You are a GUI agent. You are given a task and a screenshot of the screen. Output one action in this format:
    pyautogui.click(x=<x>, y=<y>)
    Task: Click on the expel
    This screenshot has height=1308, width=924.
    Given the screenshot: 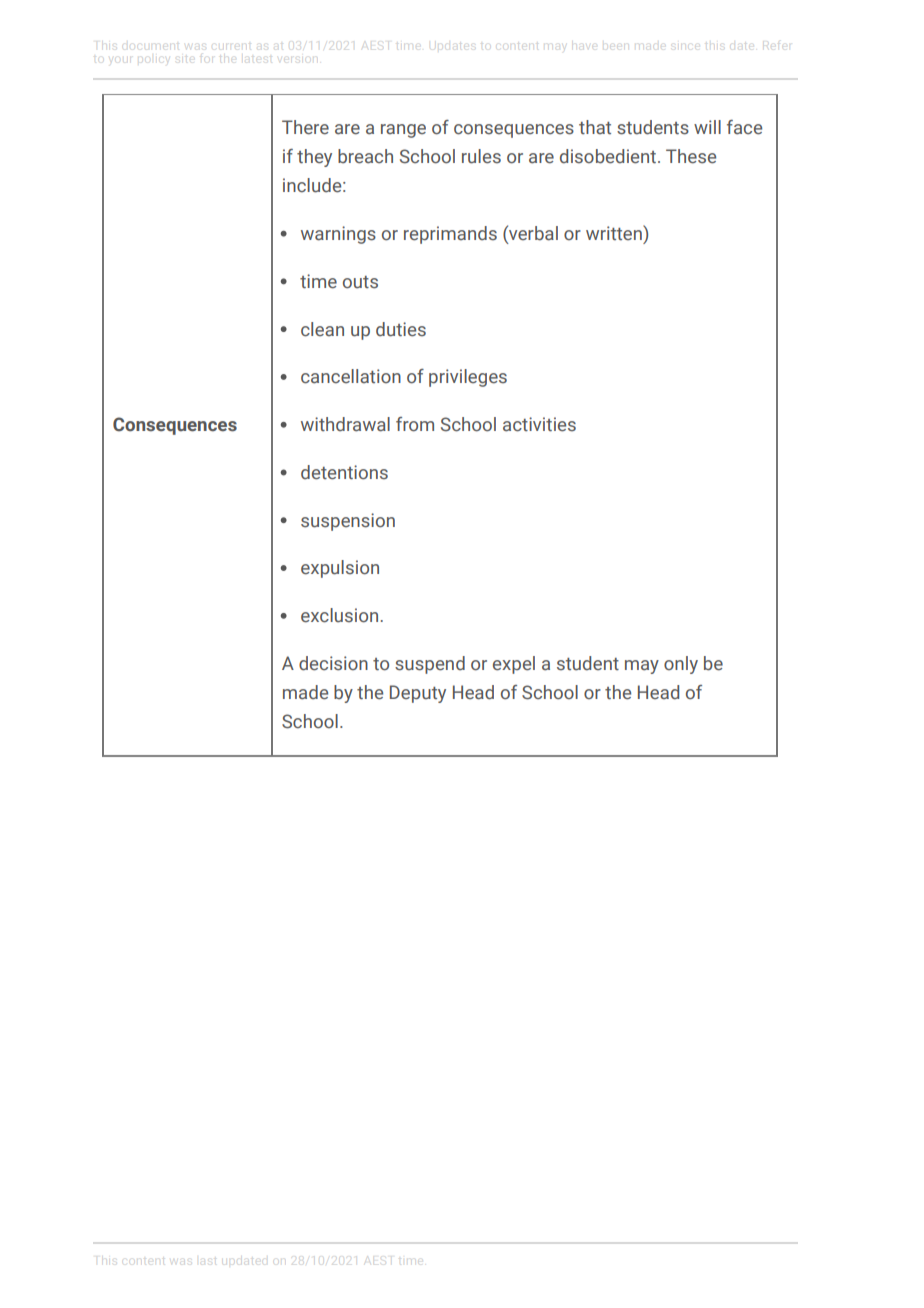 What is the action you would take?
    pyautogui.click(x=514, y=665)
